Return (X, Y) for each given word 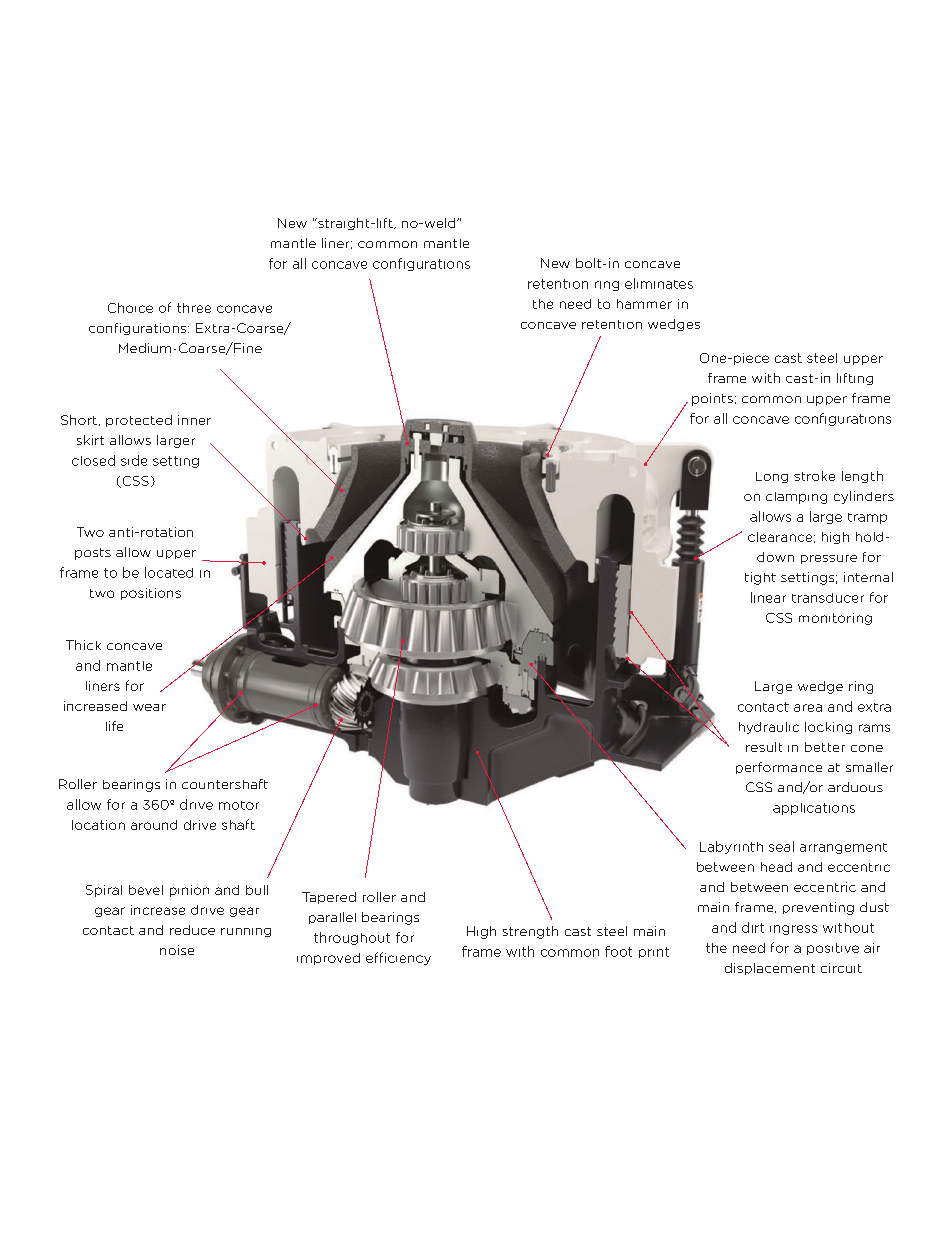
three (194, 308)
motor (239, 805)
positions (151, 594)
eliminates (659, 283)
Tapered (329, 898)
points (712, 399)
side (134, 460)
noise (177, 950)
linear (768, 597)
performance (779, 768)
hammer (644, 304)
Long (772, 477)
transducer (828, 598)
